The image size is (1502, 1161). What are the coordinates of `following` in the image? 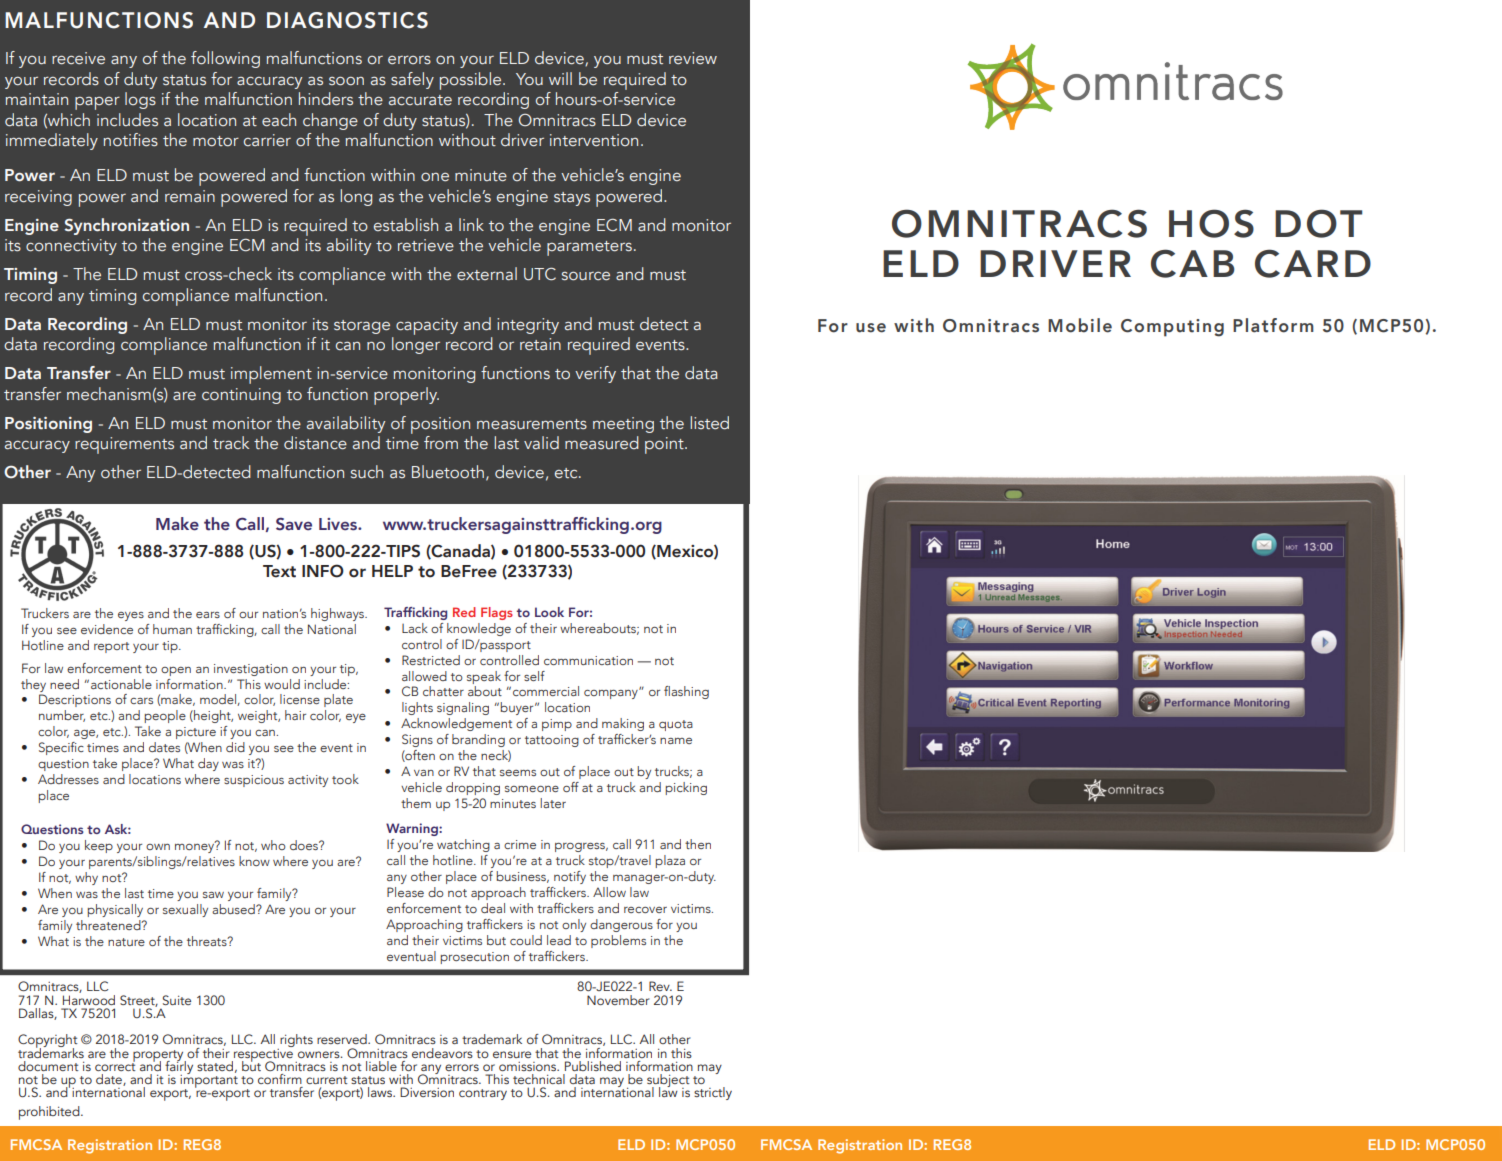 It's located at (225, 59).
